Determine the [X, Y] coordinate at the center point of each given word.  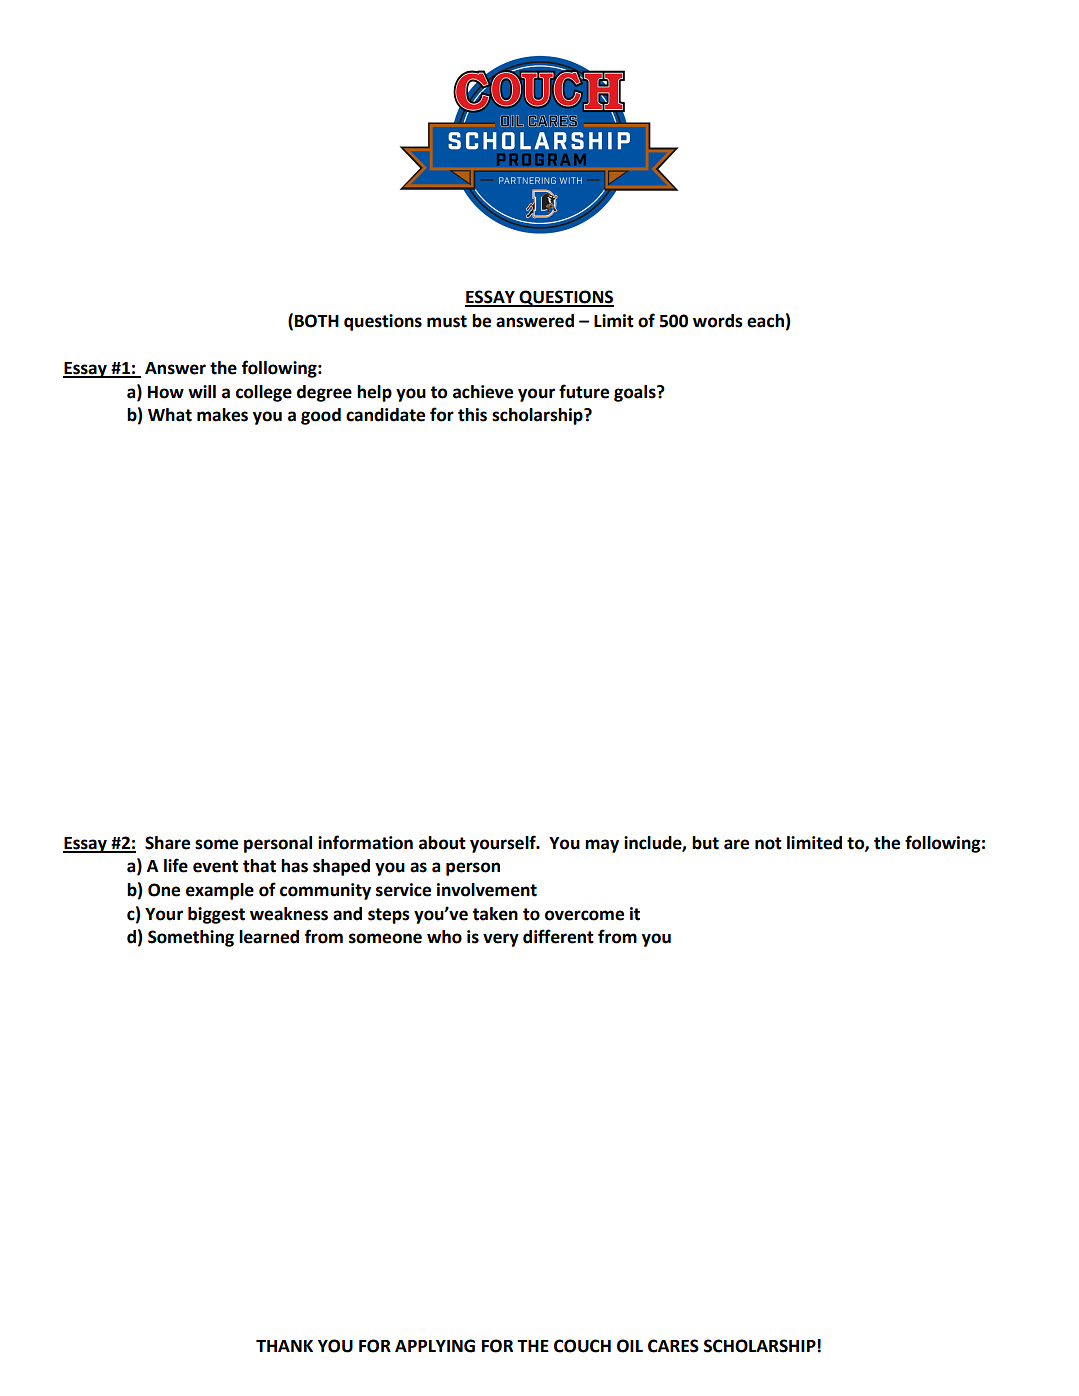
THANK [284, 1346]
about [442, 843]
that [259, 866]
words [718, 321]
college [264, 393]
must [447, 321]
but [705, 843]
